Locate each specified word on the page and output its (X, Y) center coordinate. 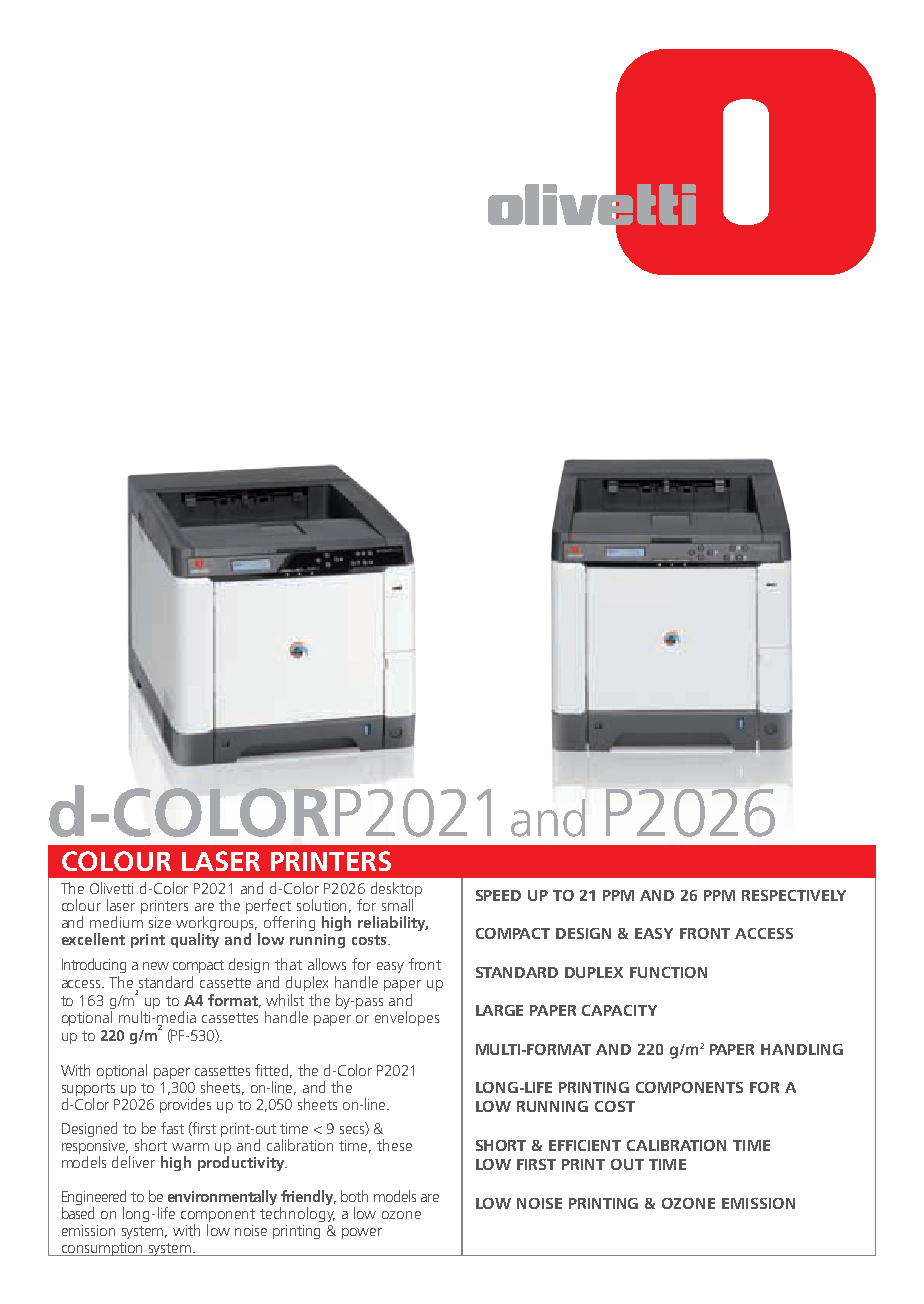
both (354, 1196)
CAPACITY (619, 1010)
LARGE (499, 1010)
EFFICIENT (585, 1145)
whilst (285, 1000)
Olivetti (111, 888)
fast (172, 1128)
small (397, 905)
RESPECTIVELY (794, 895)
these (394, 1145)
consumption (102, 1249)
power (362, 1233)
